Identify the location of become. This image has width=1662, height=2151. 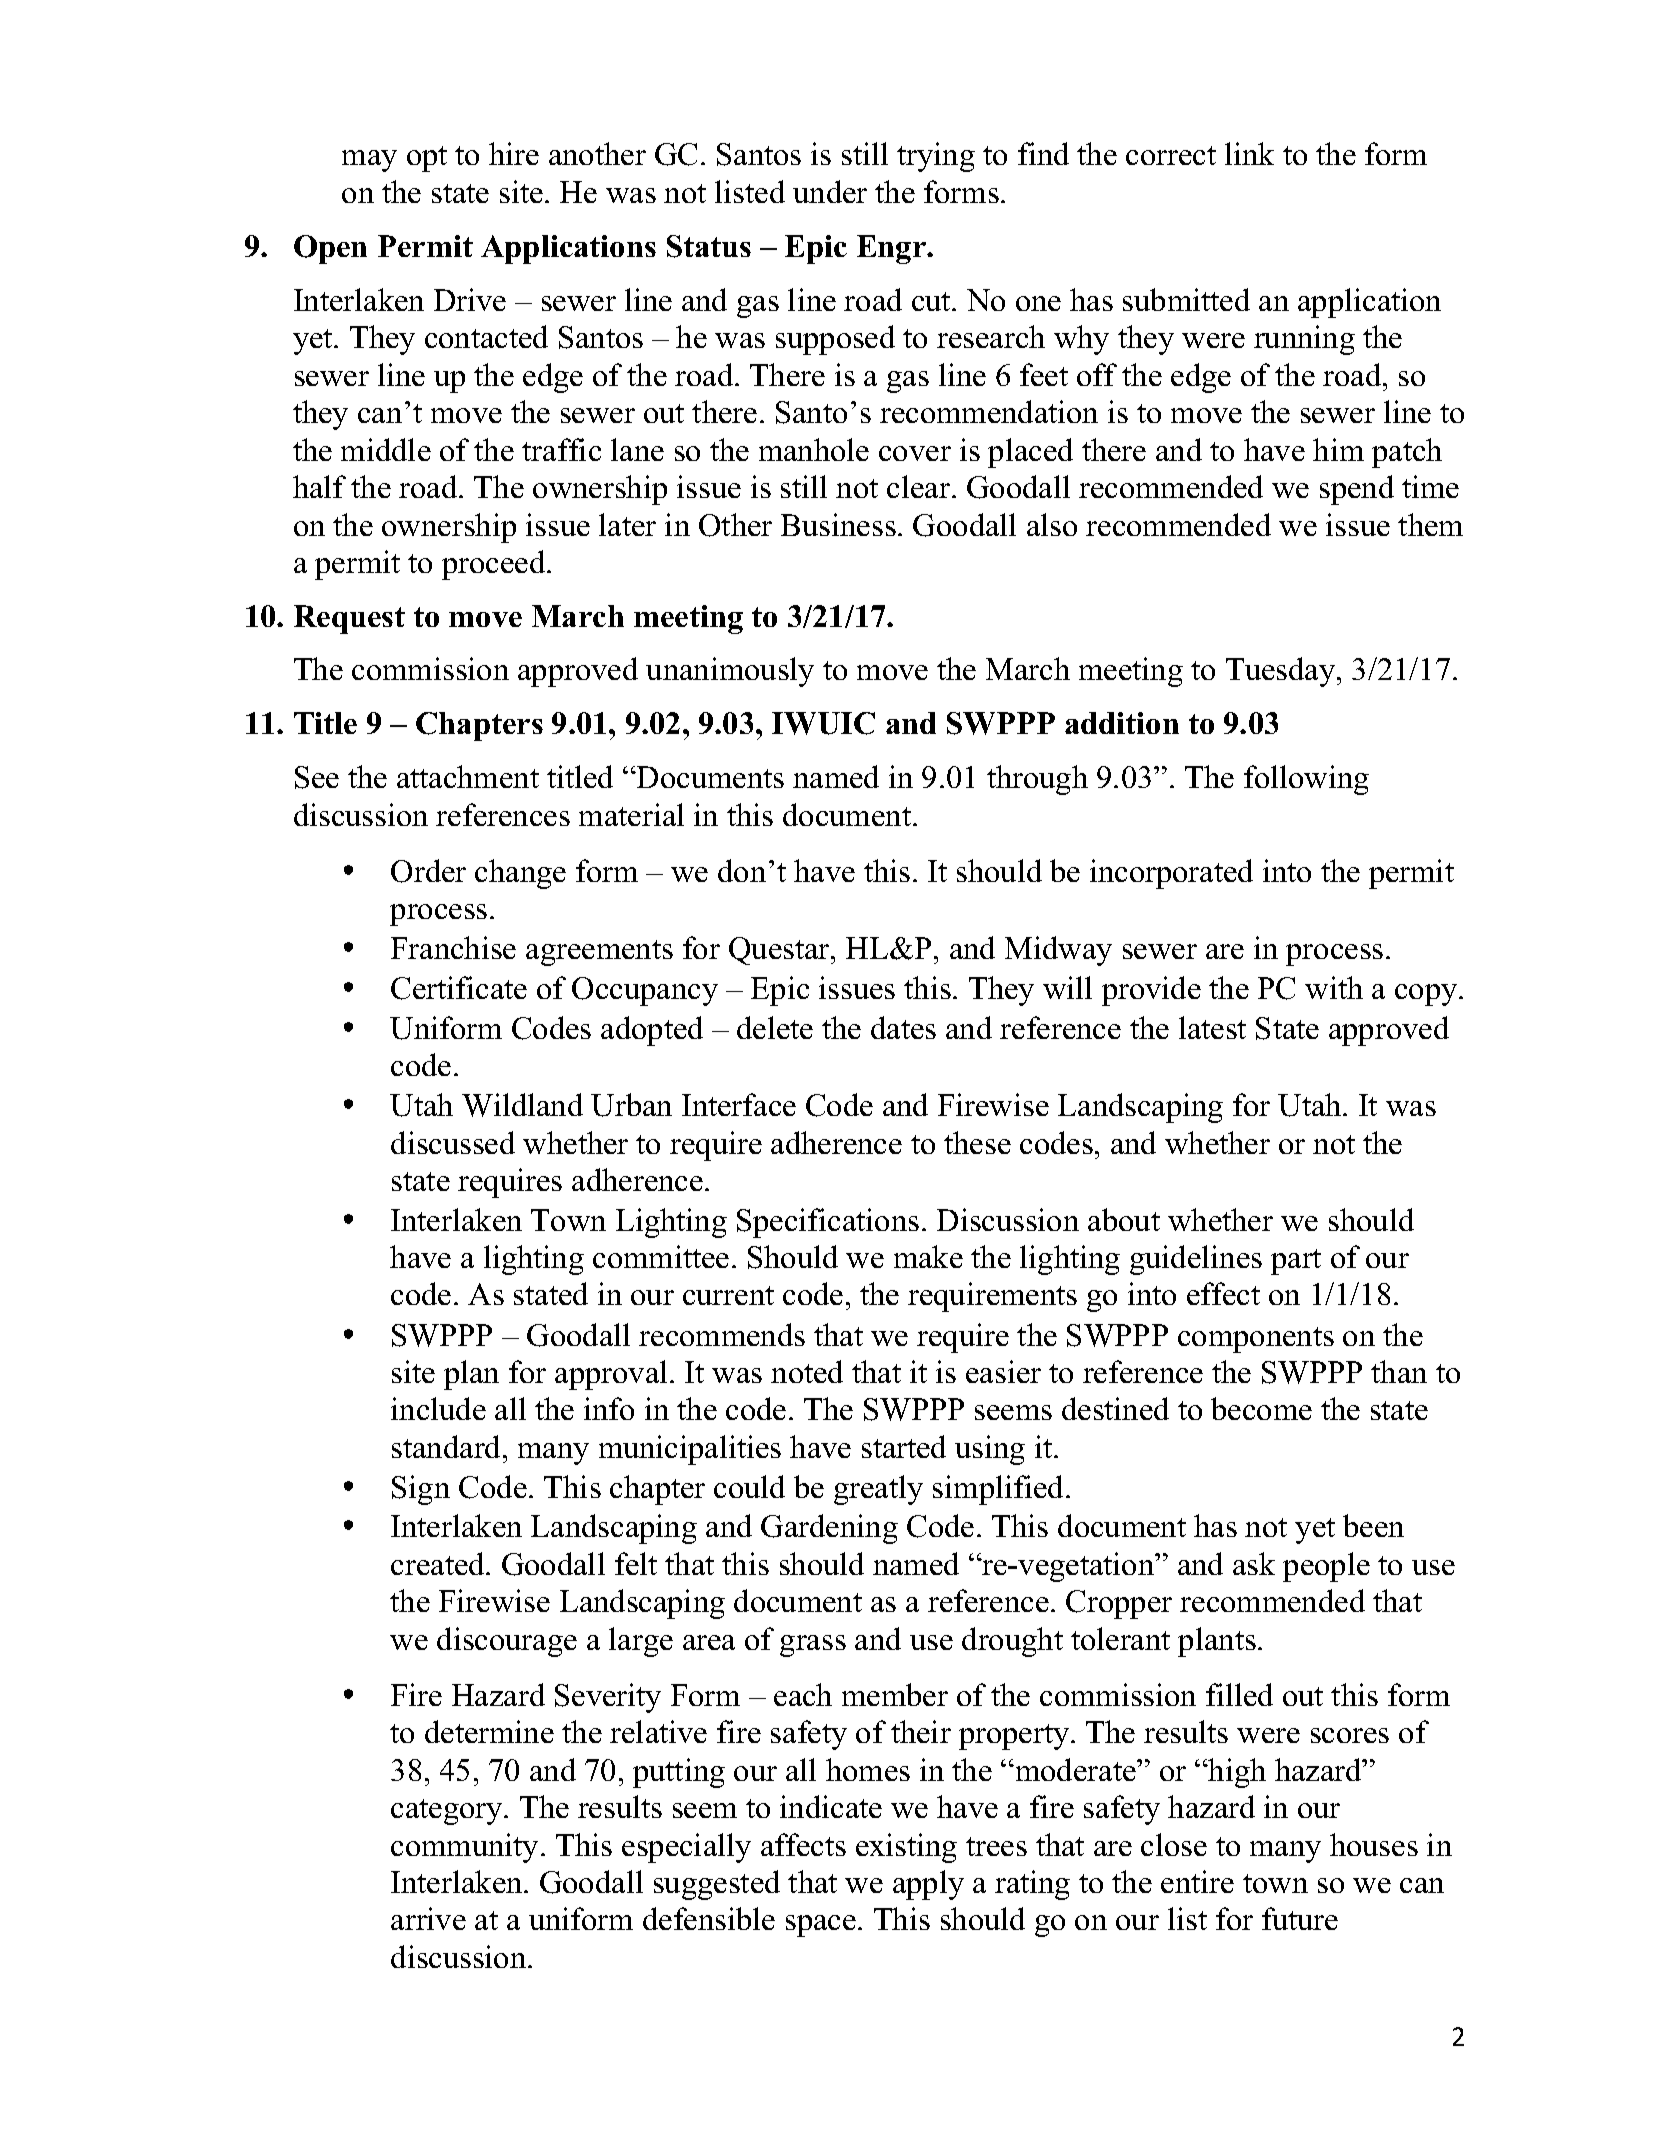
(1261, 1408).
